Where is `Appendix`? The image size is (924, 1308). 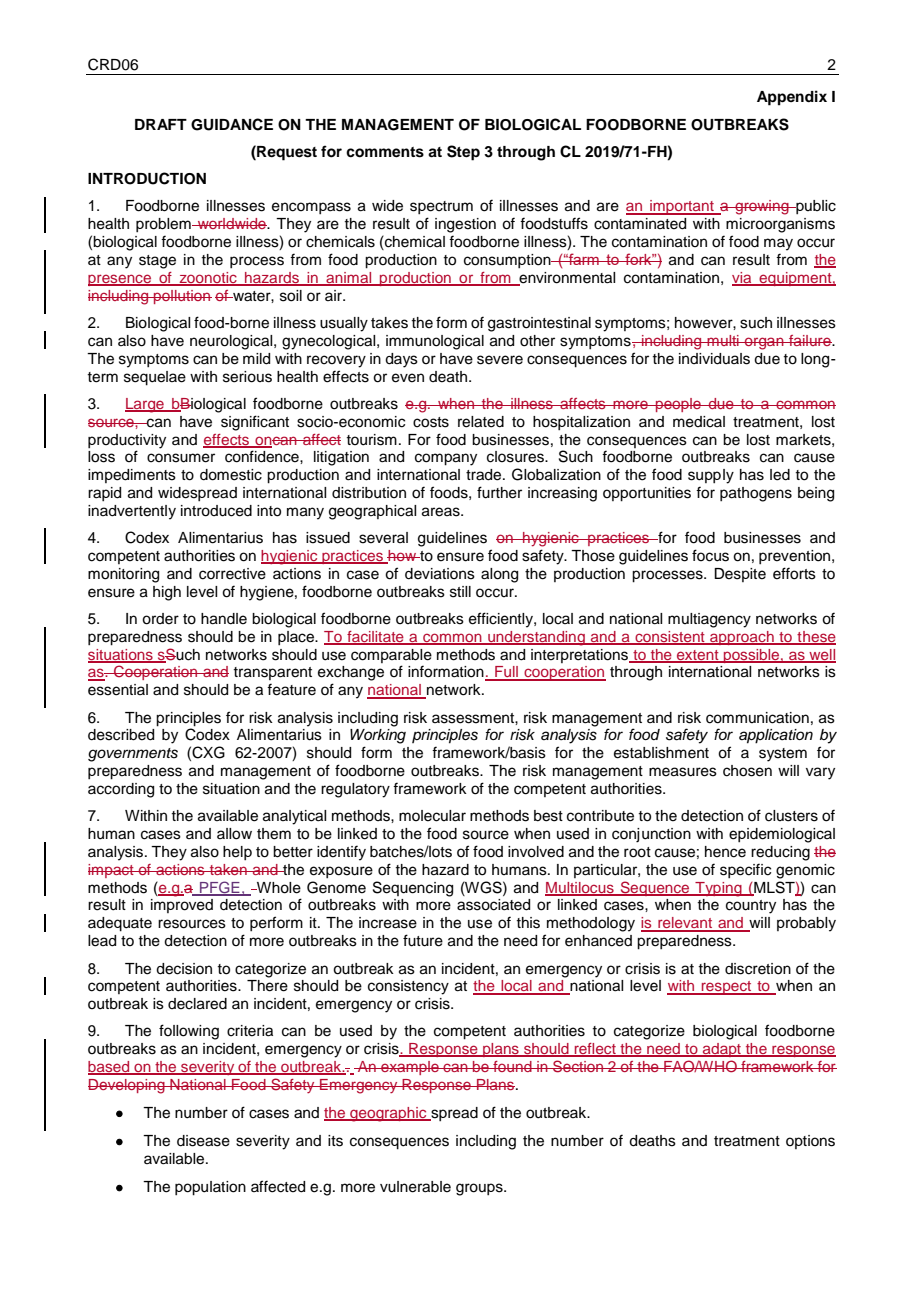
Appendix is located at coordinates (792, 98).
